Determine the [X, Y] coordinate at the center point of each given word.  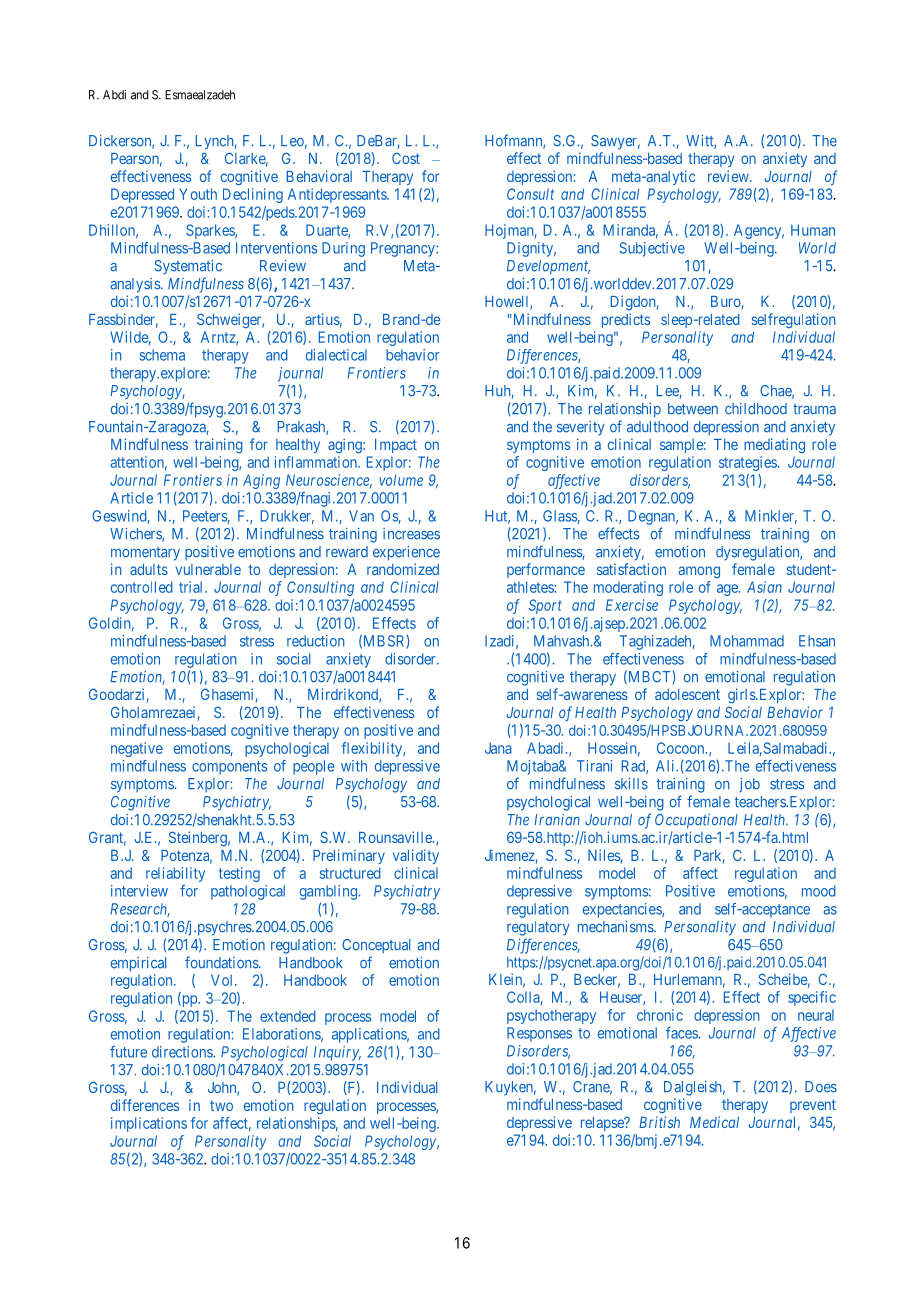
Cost [406, 158]
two [221, 1105]
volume [401, 480]
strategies [748, 463]
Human [813, 230]
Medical [714, 1122]
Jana [498, 748]
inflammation [317, 462]
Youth [198, 194]
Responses [539, 1034]
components [229, 768]
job [749, 785]
